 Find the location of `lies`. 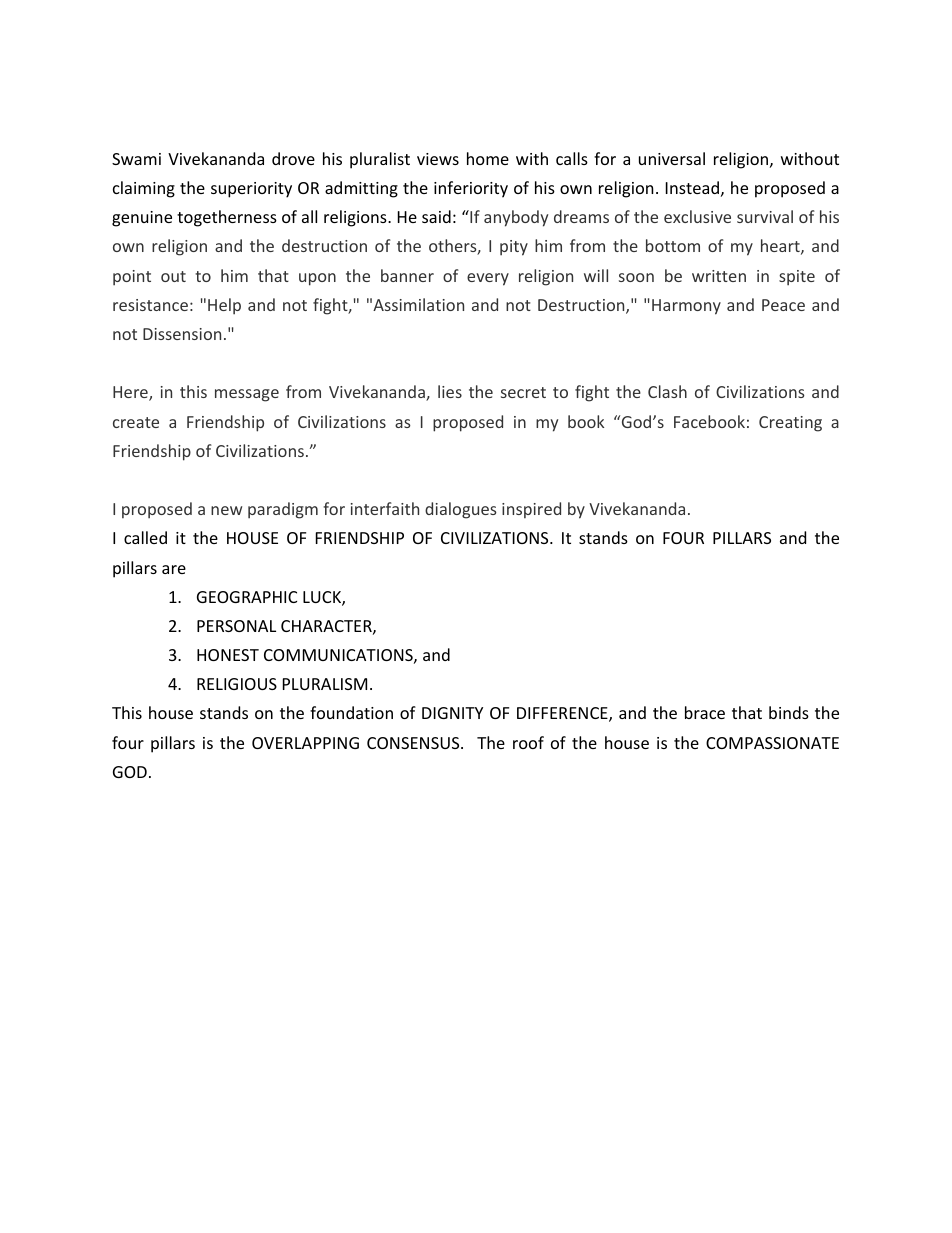

lies is located at coordinates (450, 391).
